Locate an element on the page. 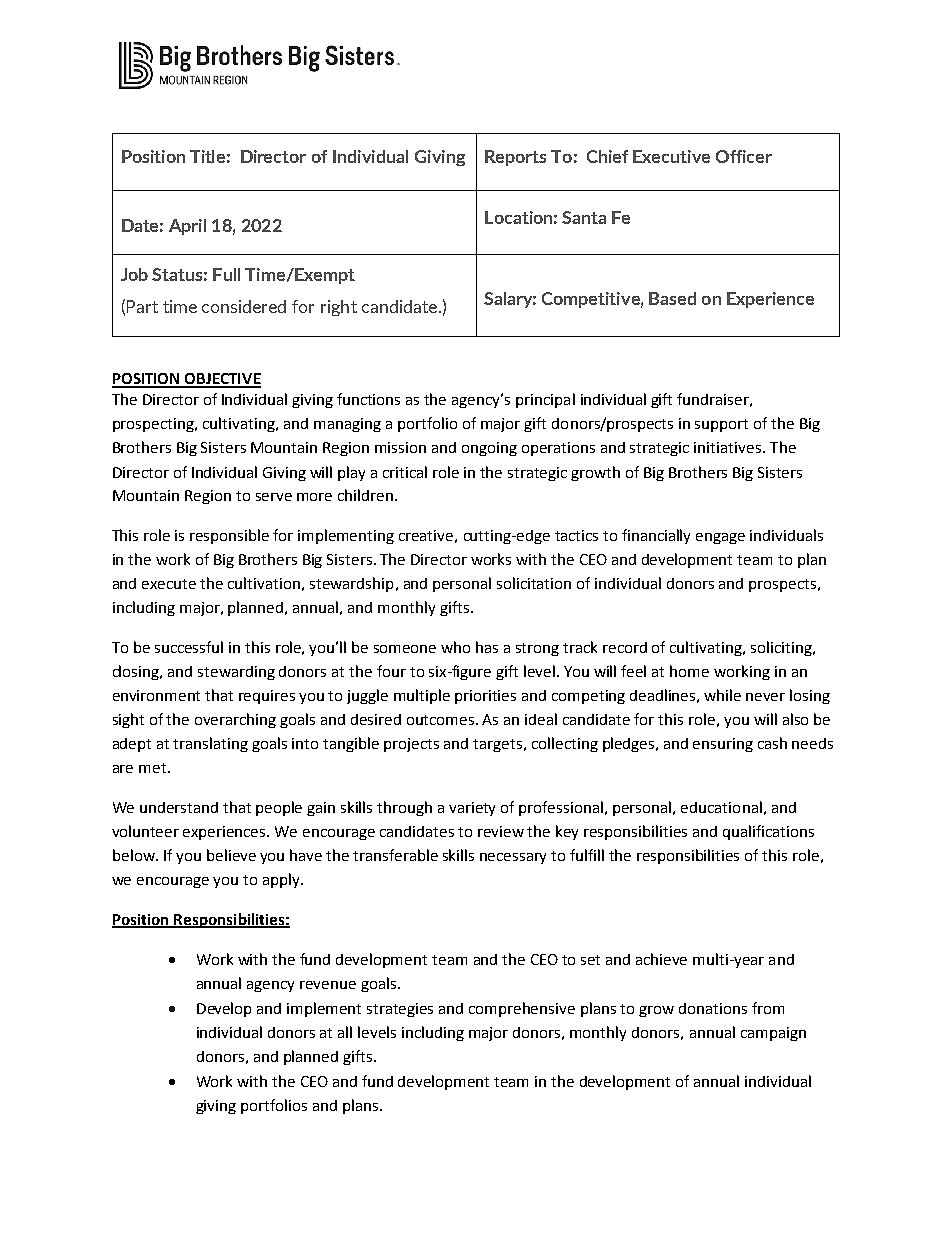 The width and height of the image is (952, 1233). comprehensive is located at coordinates (522, 1009).
